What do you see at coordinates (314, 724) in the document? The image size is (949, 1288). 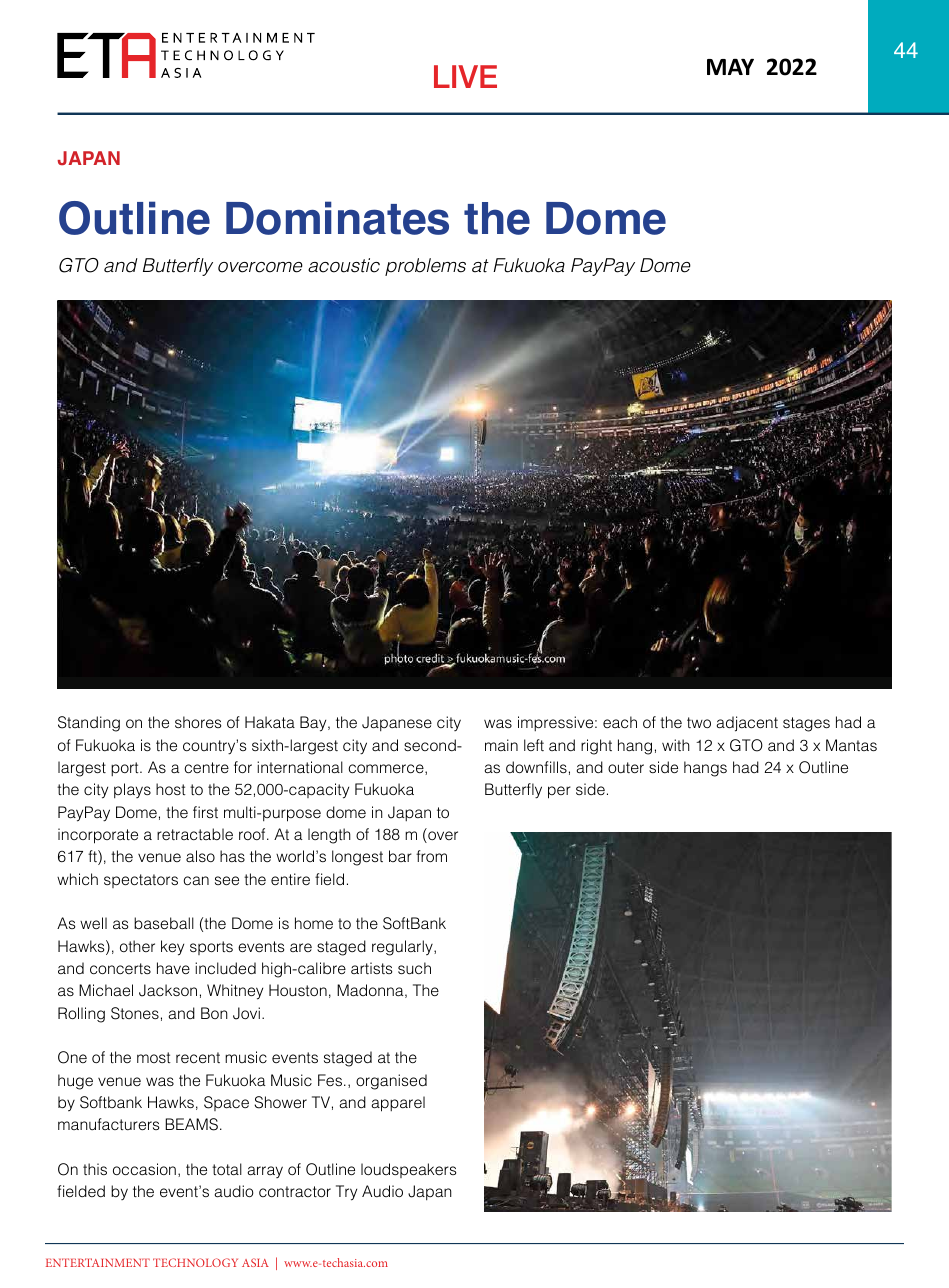 I see `Bay` at bounding box center [314, 724].
